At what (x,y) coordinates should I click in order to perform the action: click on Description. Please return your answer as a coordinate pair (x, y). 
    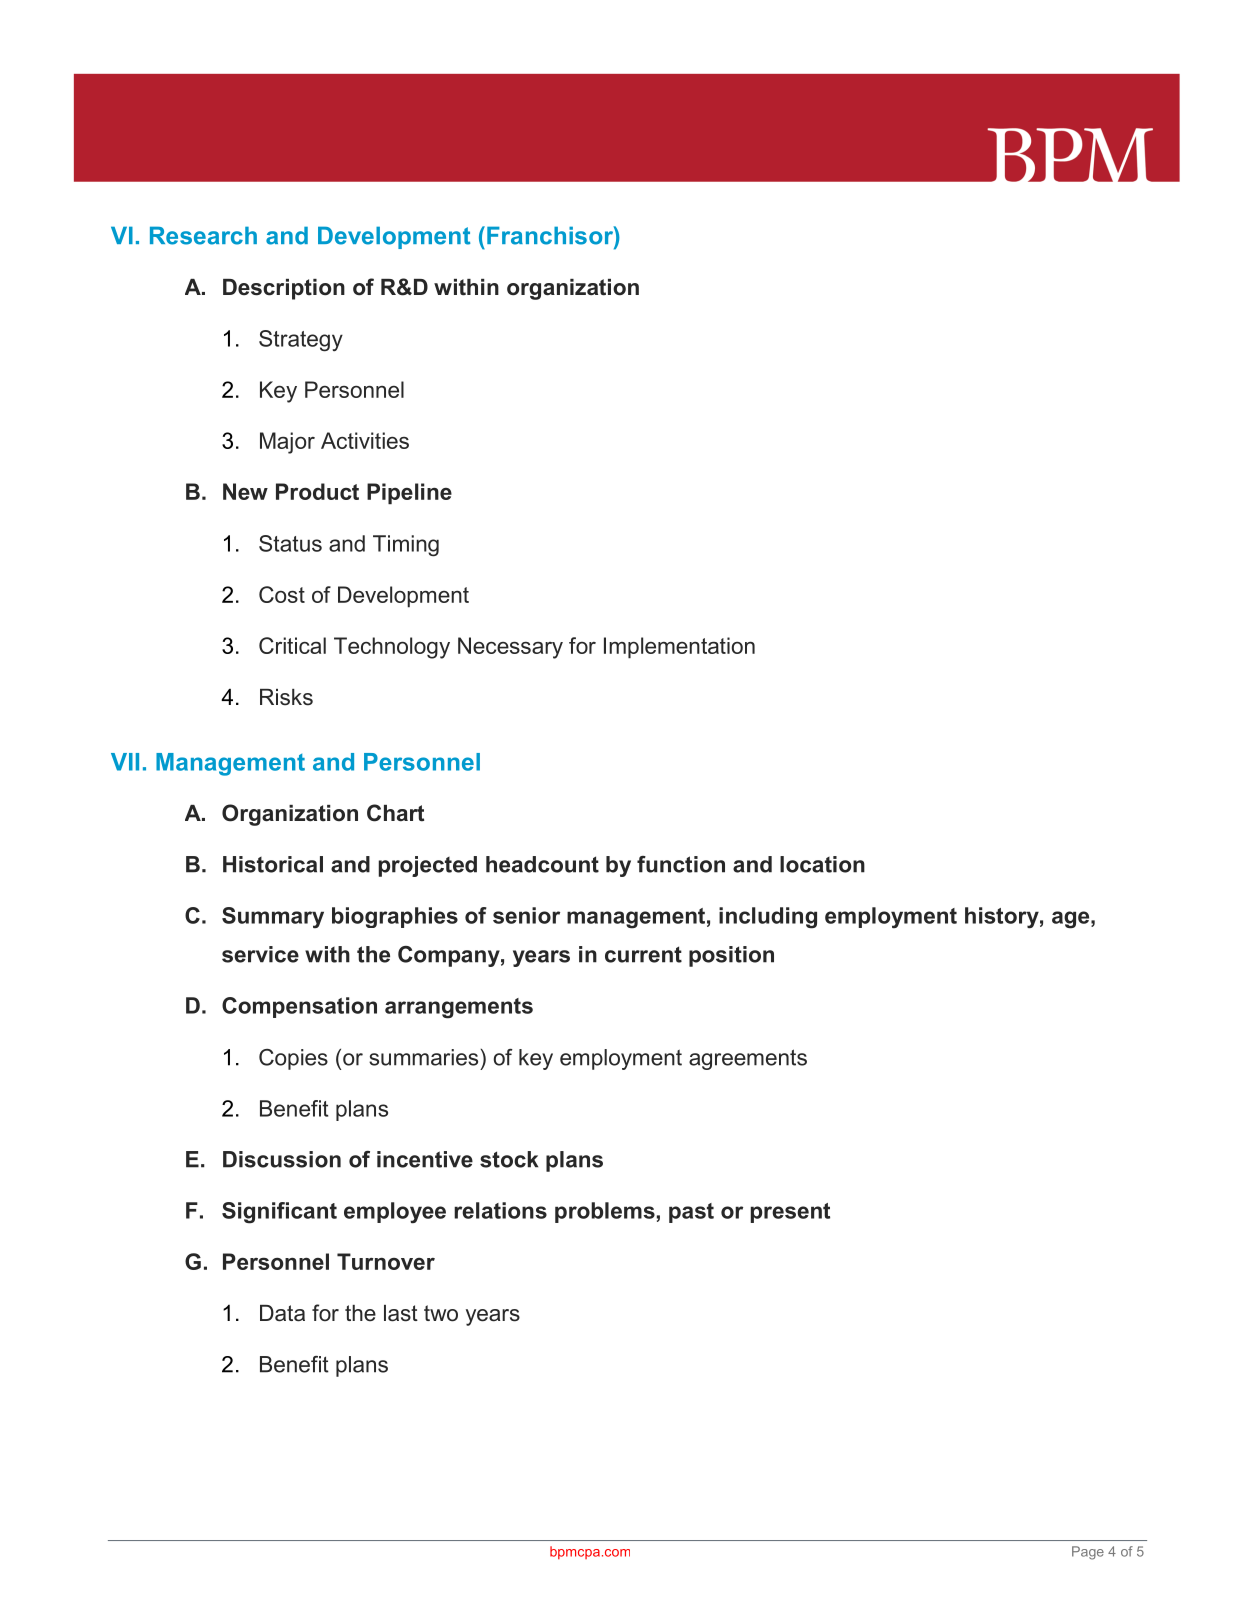
    Looking at the image, I should click on (284, 289).
